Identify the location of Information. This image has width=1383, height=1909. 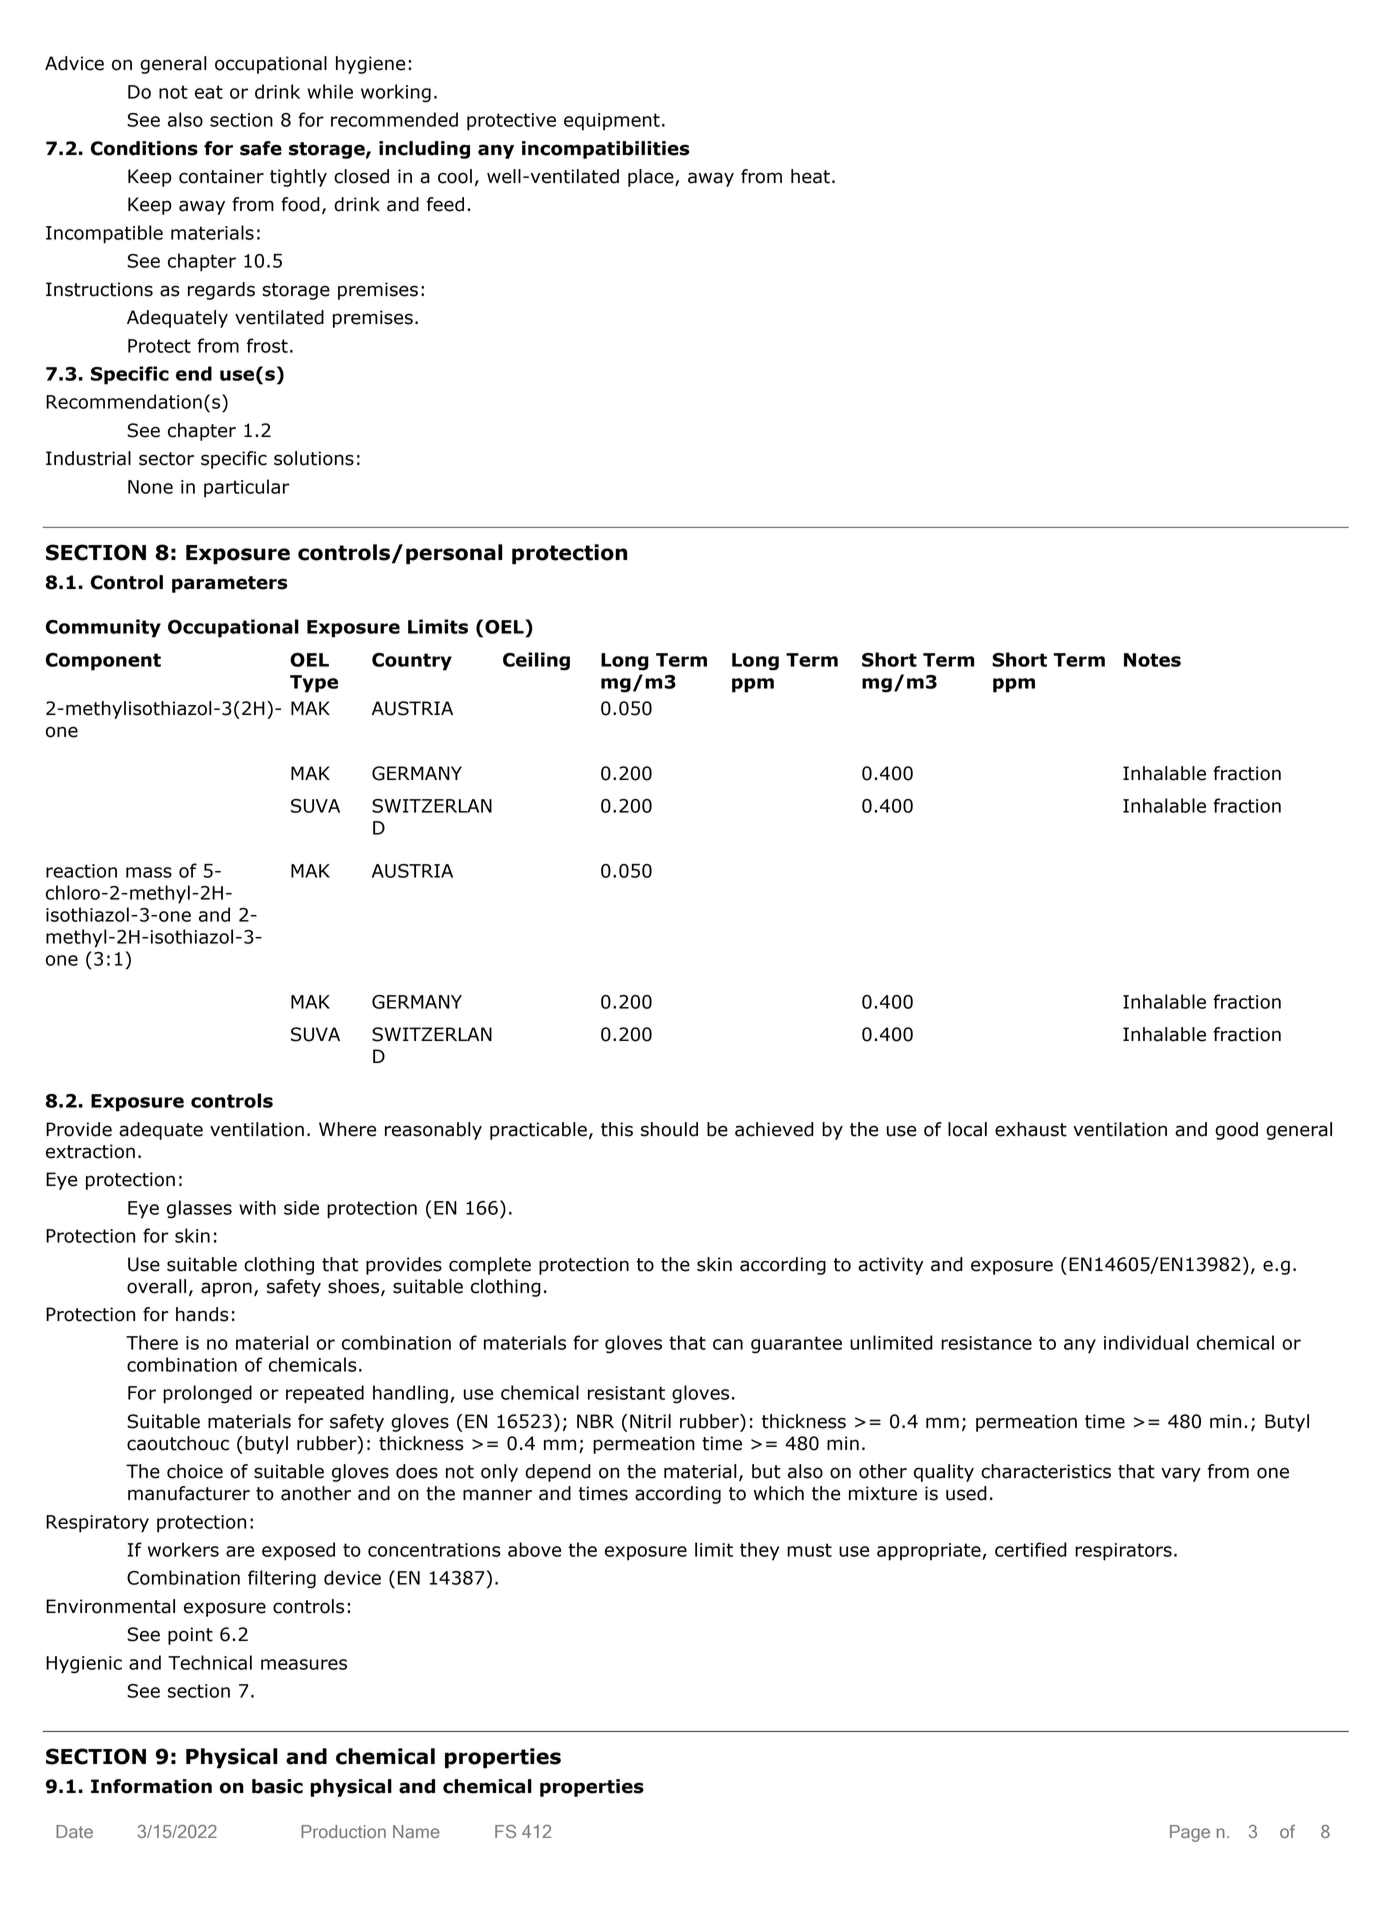
(151, 1786).
